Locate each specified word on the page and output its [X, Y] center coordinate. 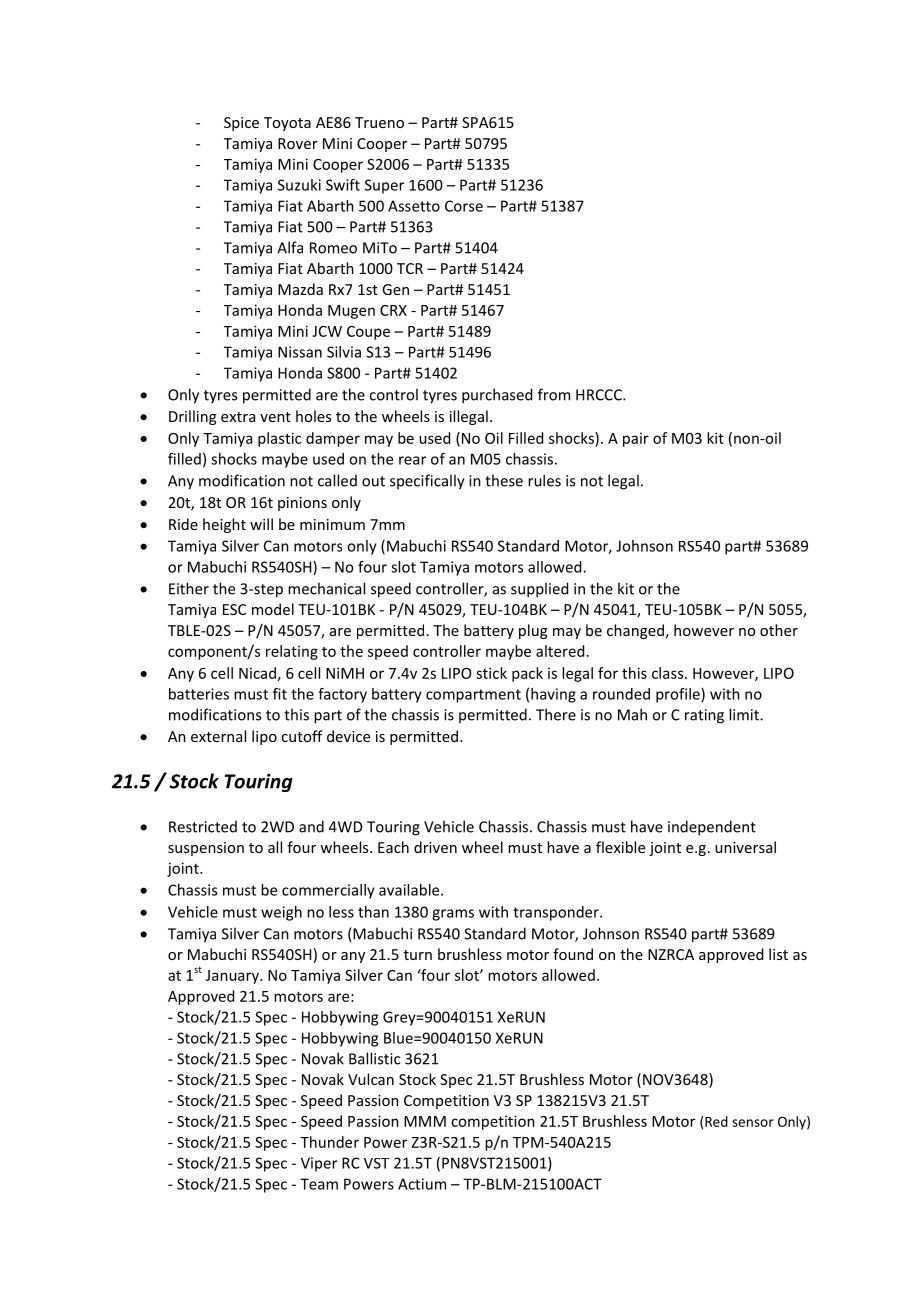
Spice [241, 124]
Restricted [203, 827]
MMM [425, 1121]
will [261, 524]
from [554, 394]
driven [435, 847]
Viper [319, 1164]
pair [636, 440]
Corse [464, 206]
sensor [753, 1123]
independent [712, 828]
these [504, 480]
